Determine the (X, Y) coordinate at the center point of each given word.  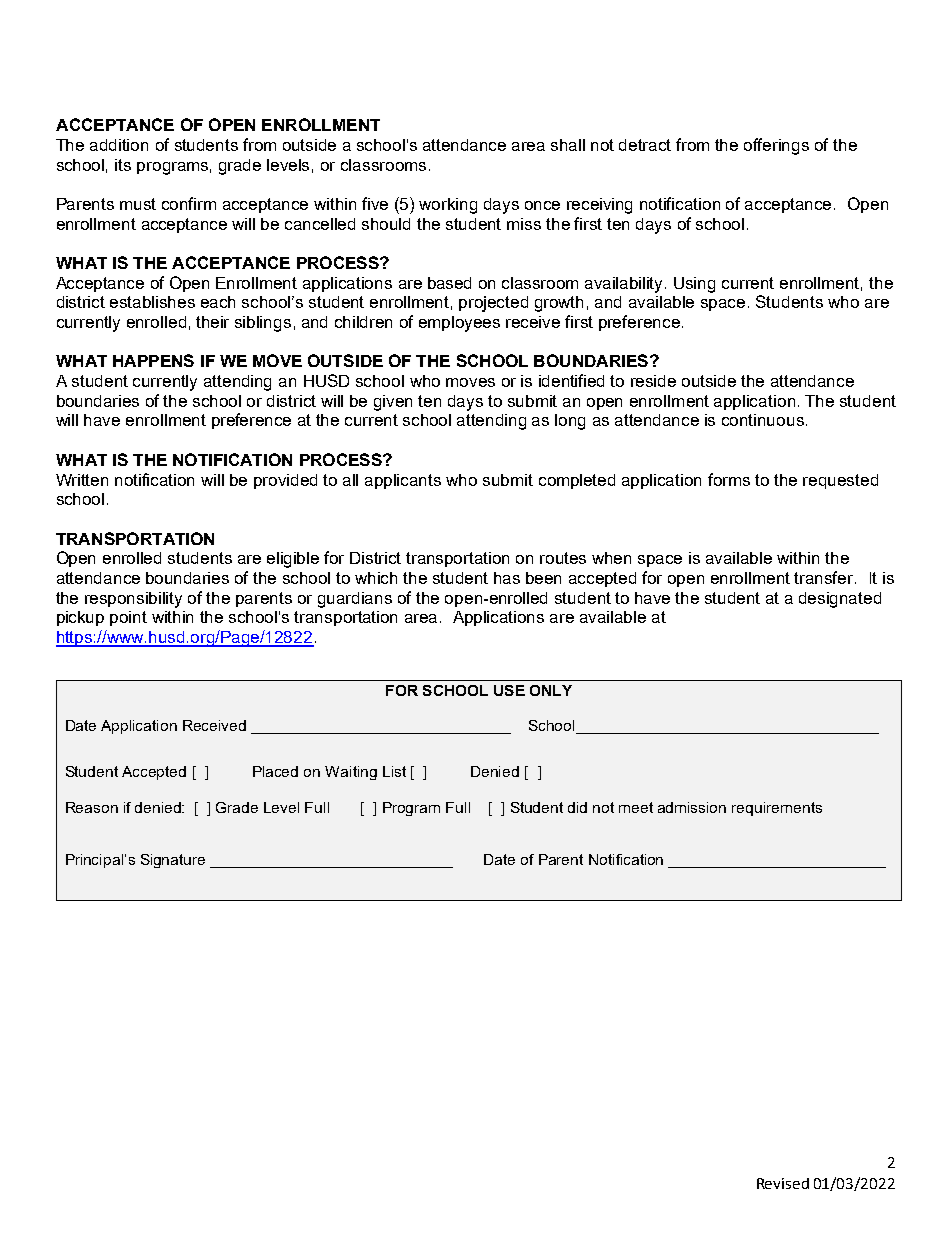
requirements (777, 809)
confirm (189, 203)
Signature (173, 861)
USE (509, 690)
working (448, 206)
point (128, 618)
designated (840, 600)
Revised (783, 1183)
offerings (776, 146)
